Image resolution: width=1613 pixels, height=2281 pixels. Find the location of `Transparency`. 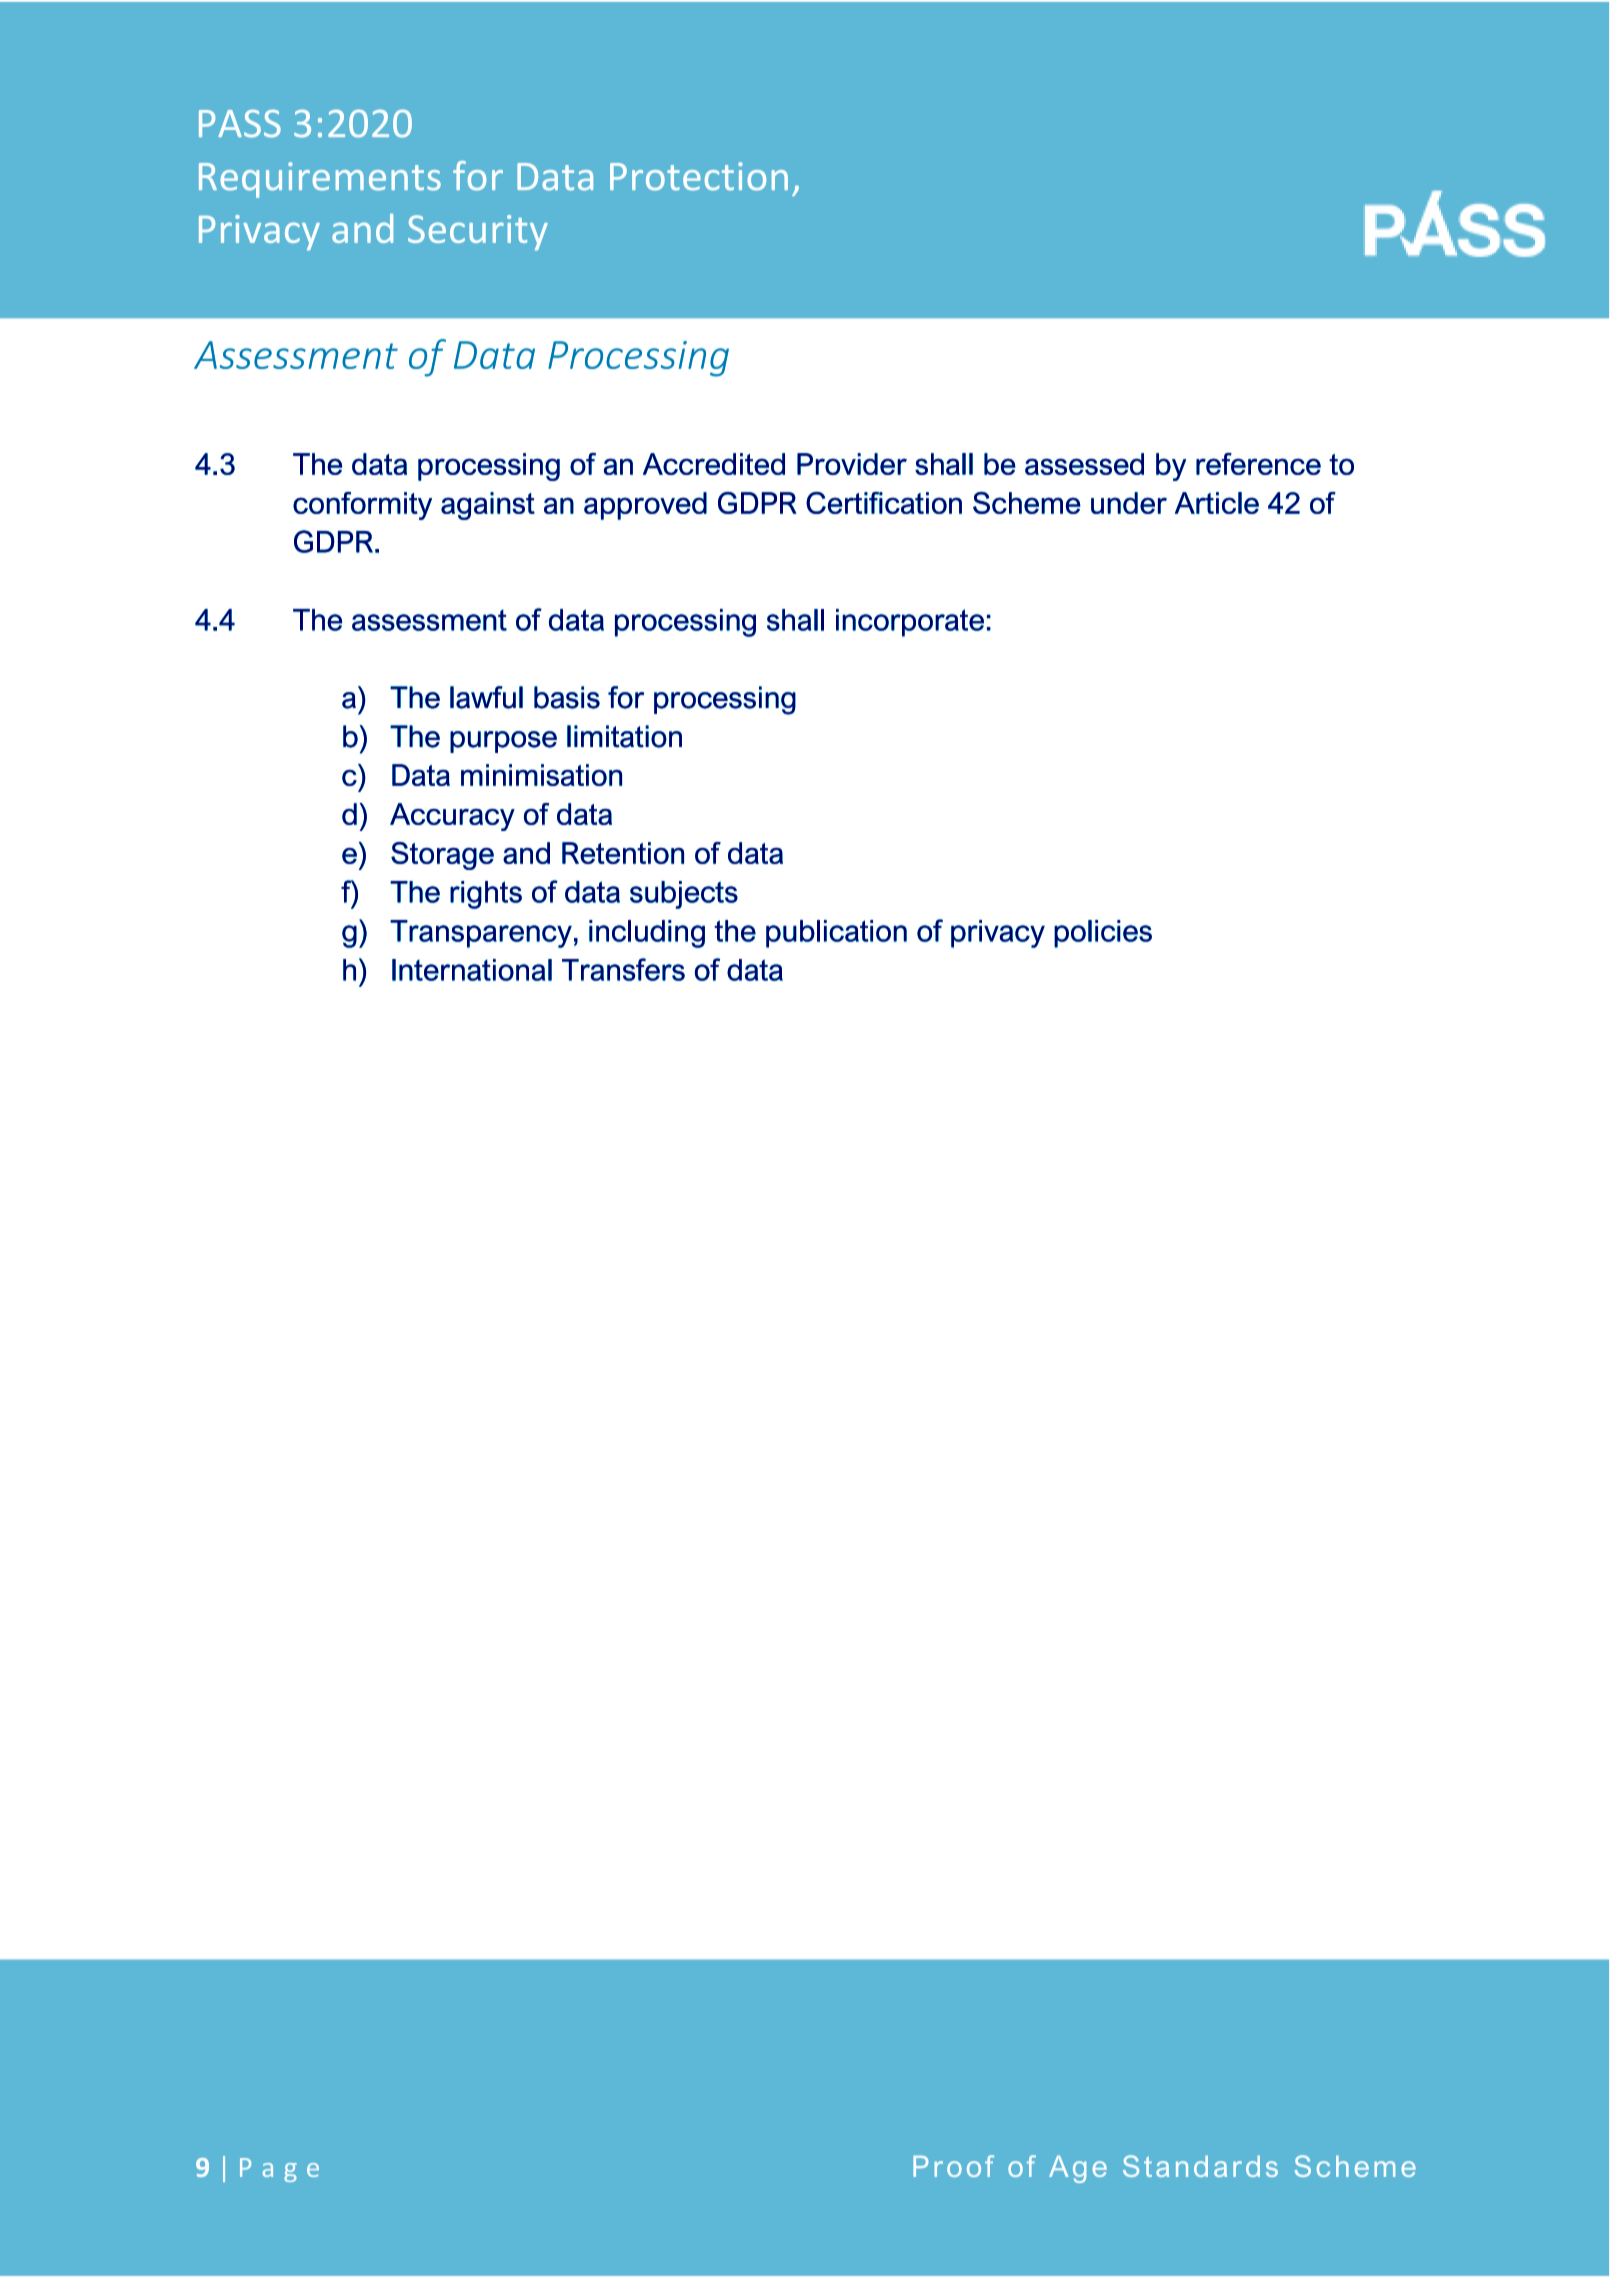

Transparency is located at coordinates (481, 934).
